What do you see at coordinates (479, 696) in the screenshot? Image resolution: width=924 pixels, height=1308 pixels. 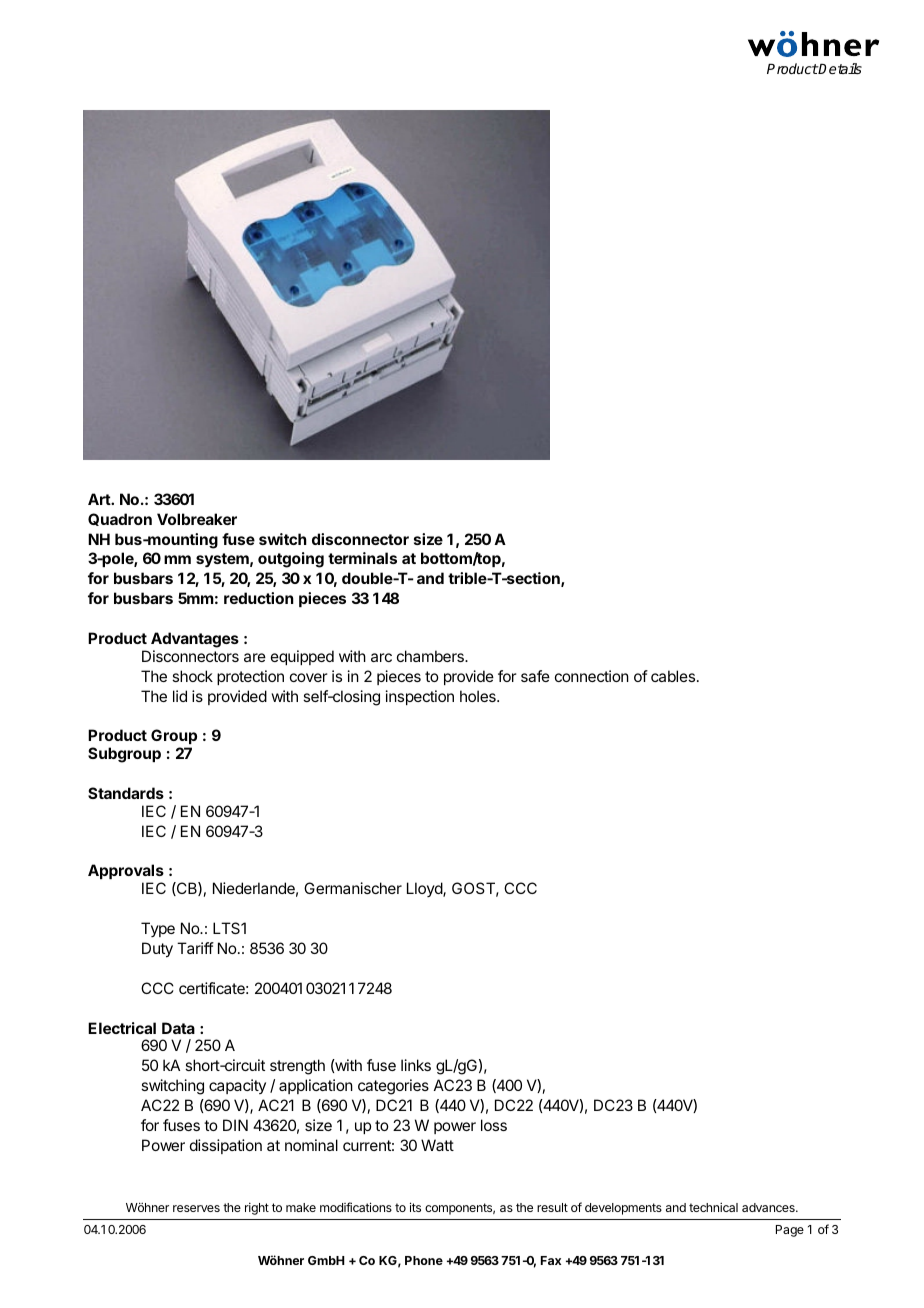 I see `holes` at bounding box center [479, 696].
